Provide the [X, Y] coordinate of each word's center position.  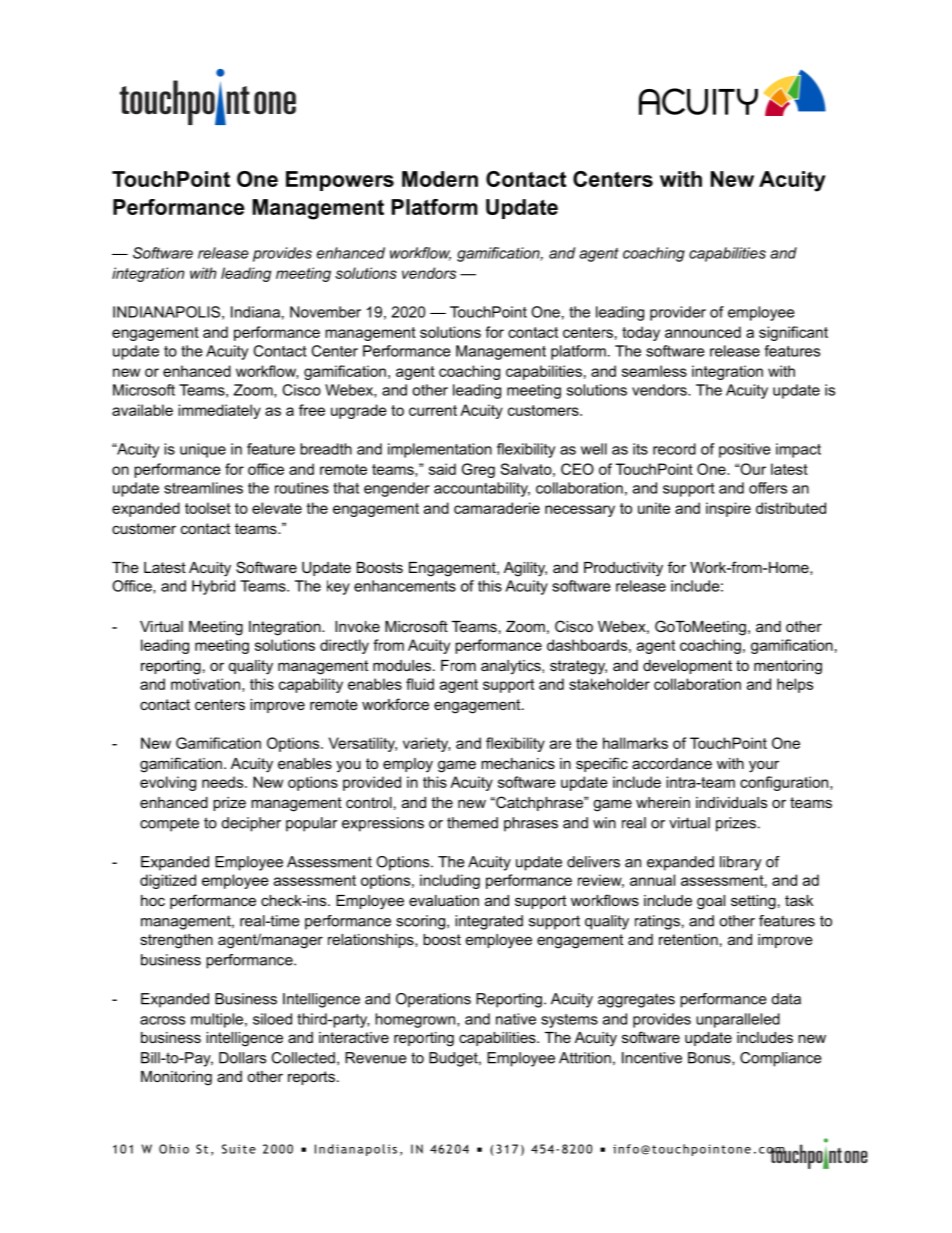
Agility [525, 569]
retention [688, 939]
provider [678, 313]
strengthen [176, 941]
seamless [654, 371]
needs [224, 782]
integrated [489, 922]
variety [426, 744]
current [433, 410]
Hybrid [213, 587]
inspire [728, 509]
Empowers [340, 181]
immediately [219, 411]
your [764, 766]
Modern [440, 179]
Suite [239, 1149]
